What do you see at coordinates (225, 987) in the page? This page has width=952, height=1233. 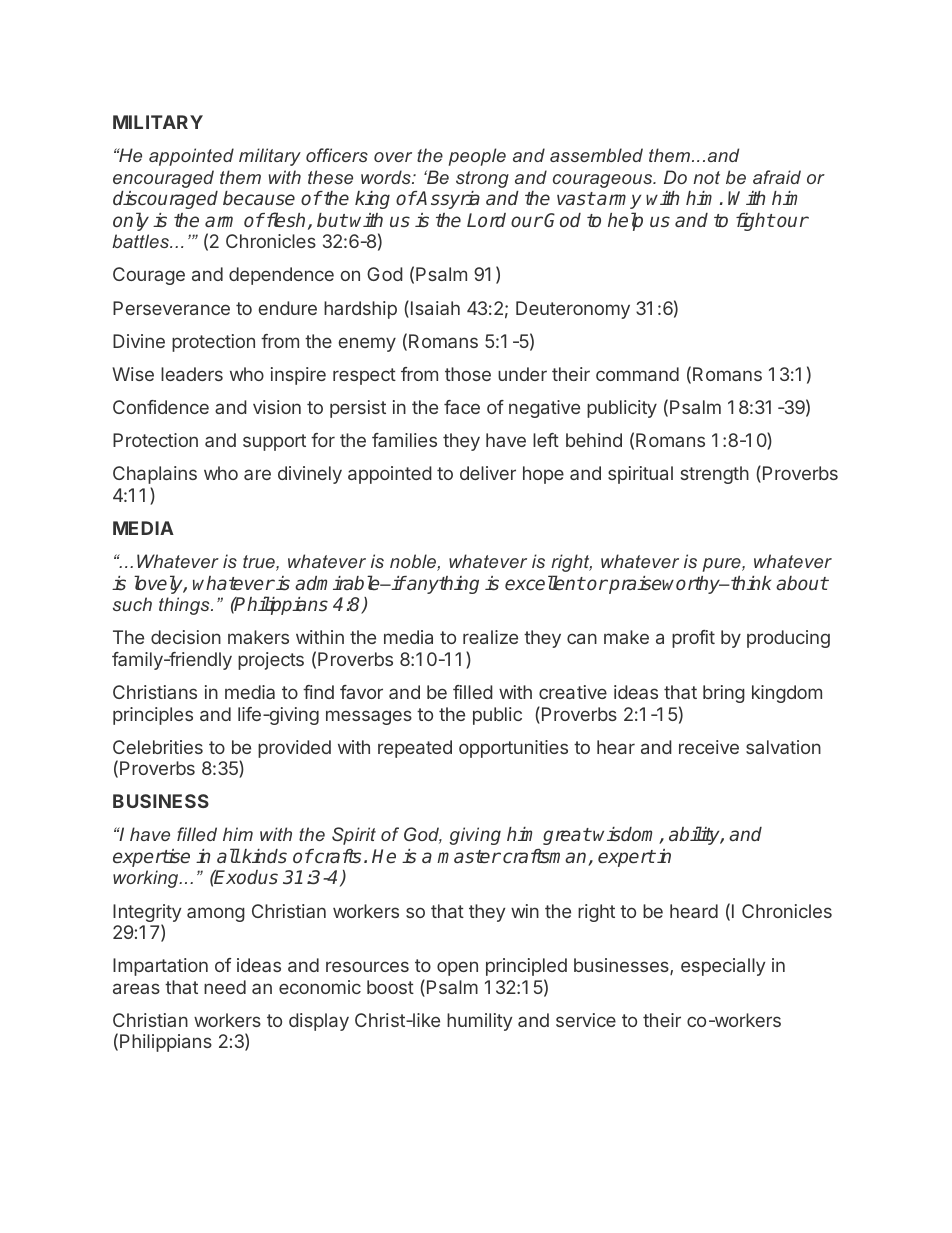 I see `need` at bounding box center [225, 987].
